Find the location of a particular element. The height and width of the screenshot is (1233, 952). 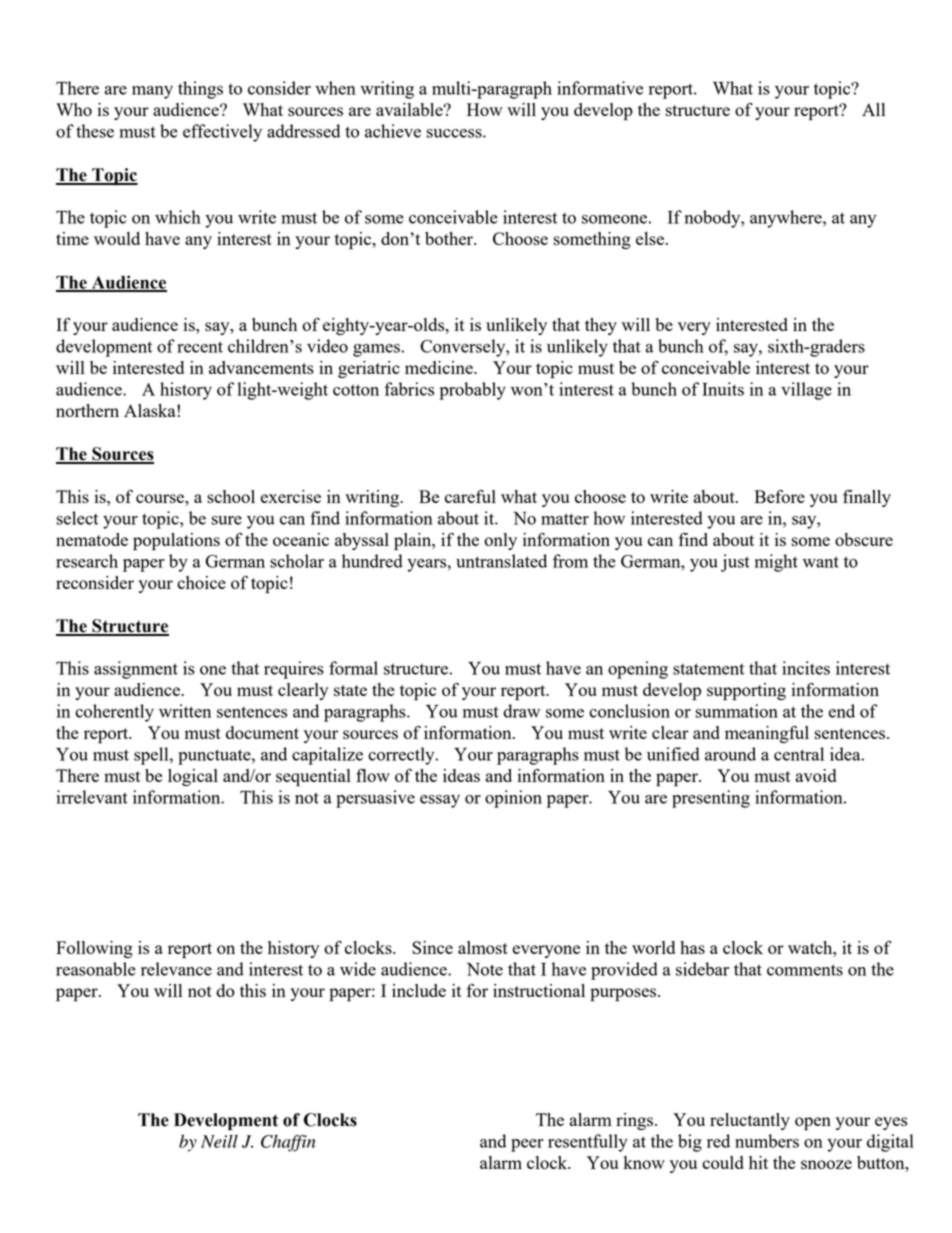

recent is located at coordinates (200, 347).
